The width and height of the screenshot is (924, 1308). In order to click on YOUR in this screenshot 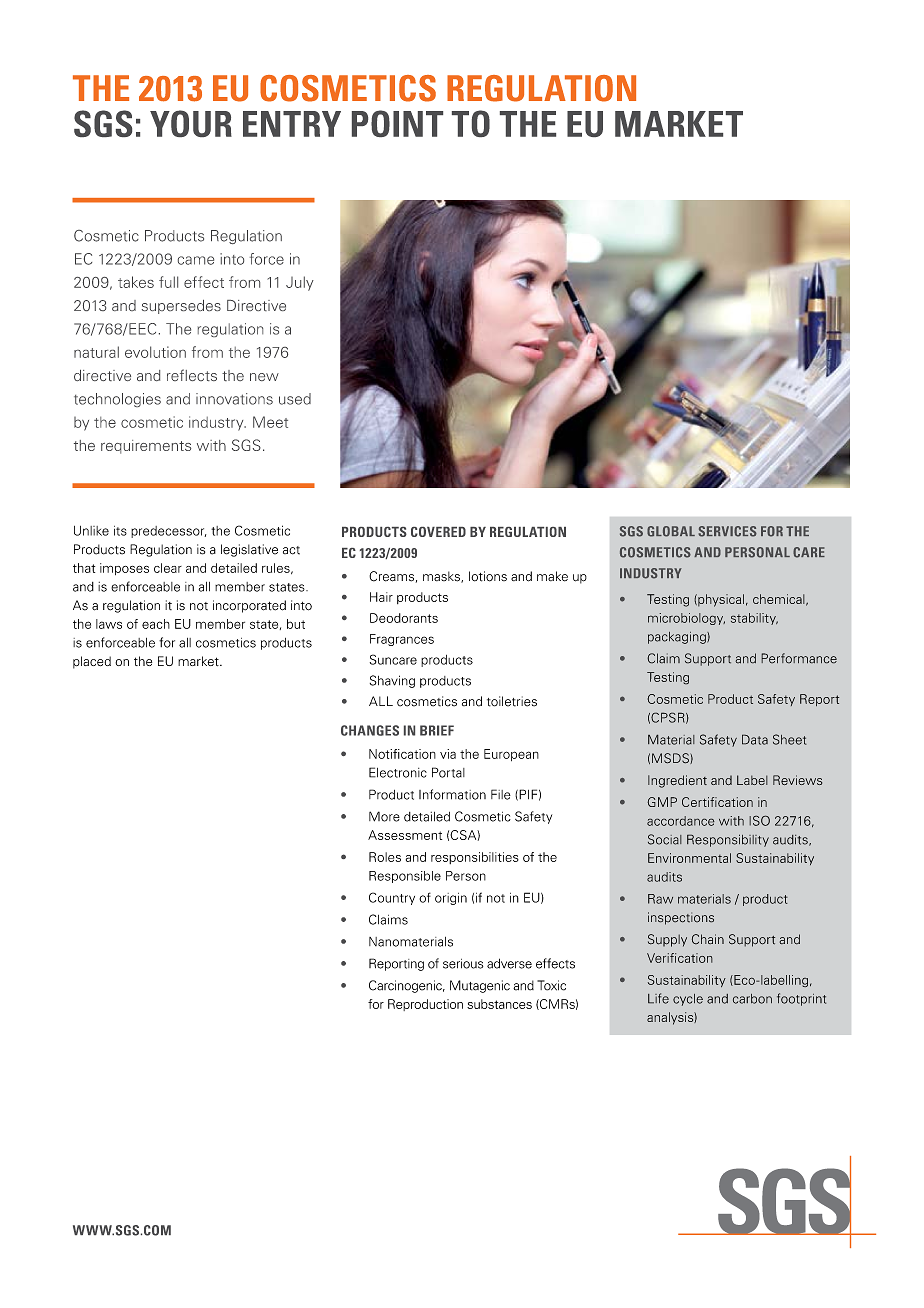, I will do `click(191, 123)`.
